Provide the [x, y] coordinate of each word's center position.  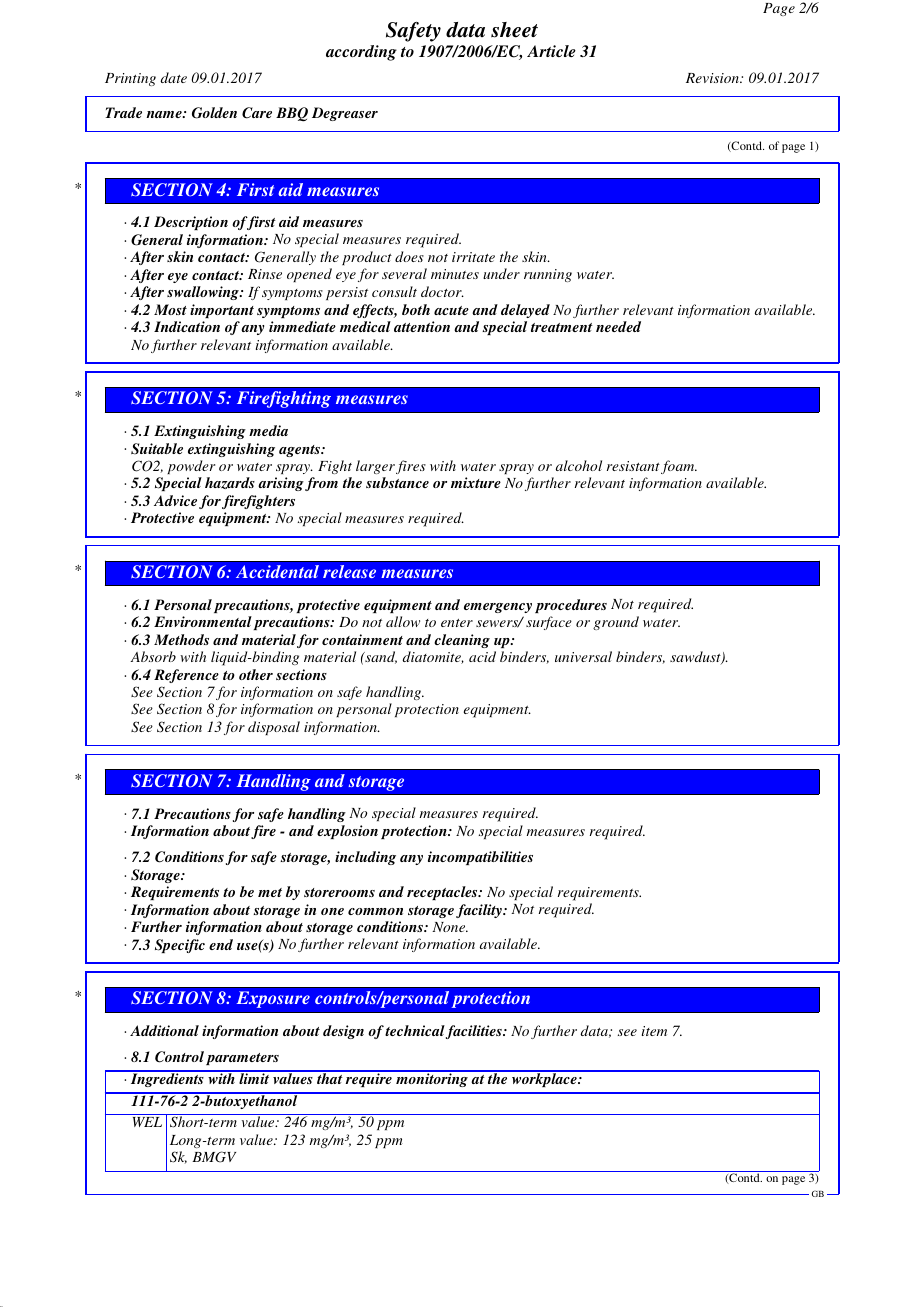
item [654, 1031]
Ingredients [167, 1079]
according [361, 53]
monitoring [432, 1079]
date [173, 77]
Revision [713, 78]
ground [616, 623]
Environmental [203, 621]
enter [457, 623]
